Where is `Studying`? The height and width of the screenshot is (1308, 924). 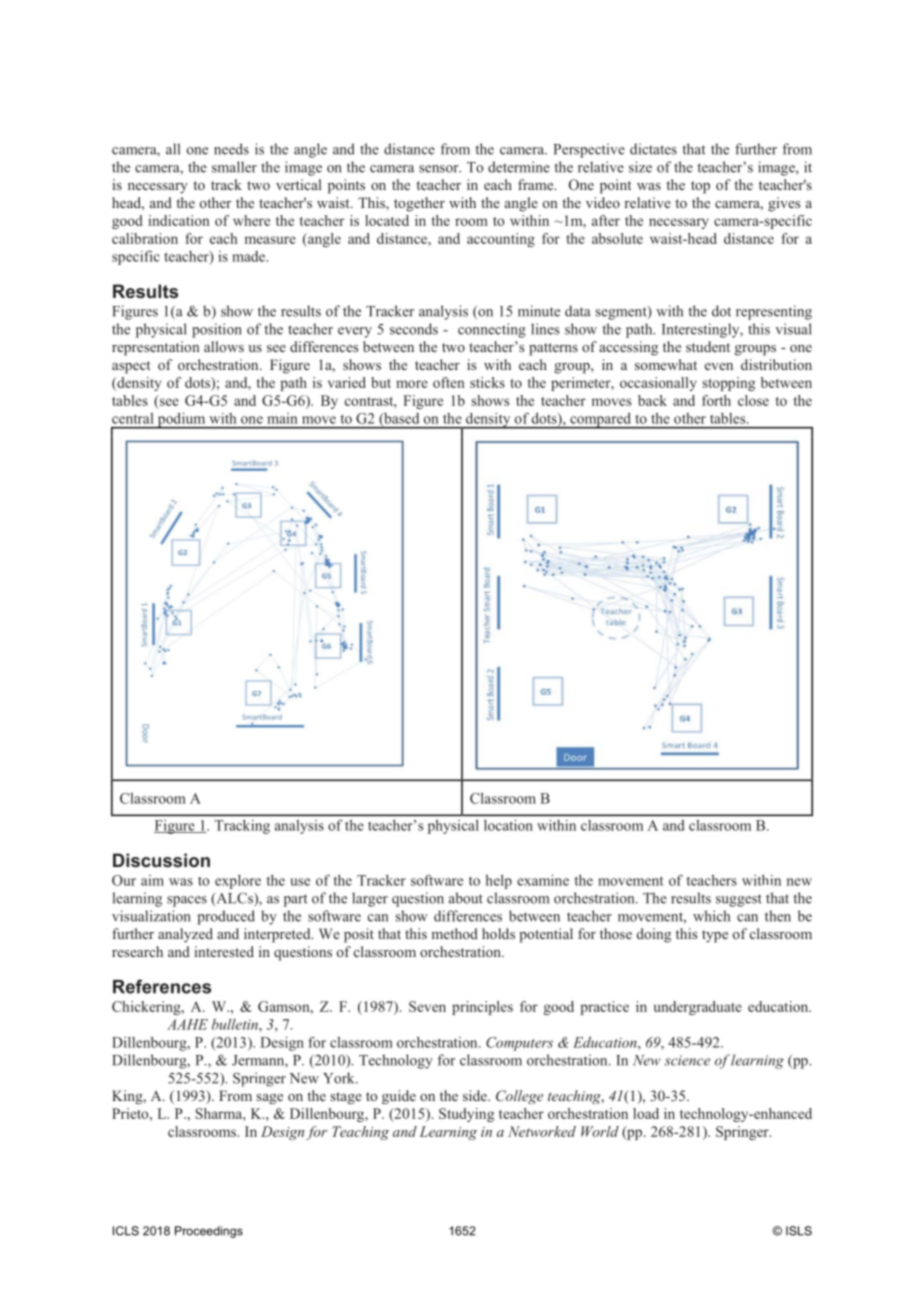 Studying is located at coordinates (466, 1115).
